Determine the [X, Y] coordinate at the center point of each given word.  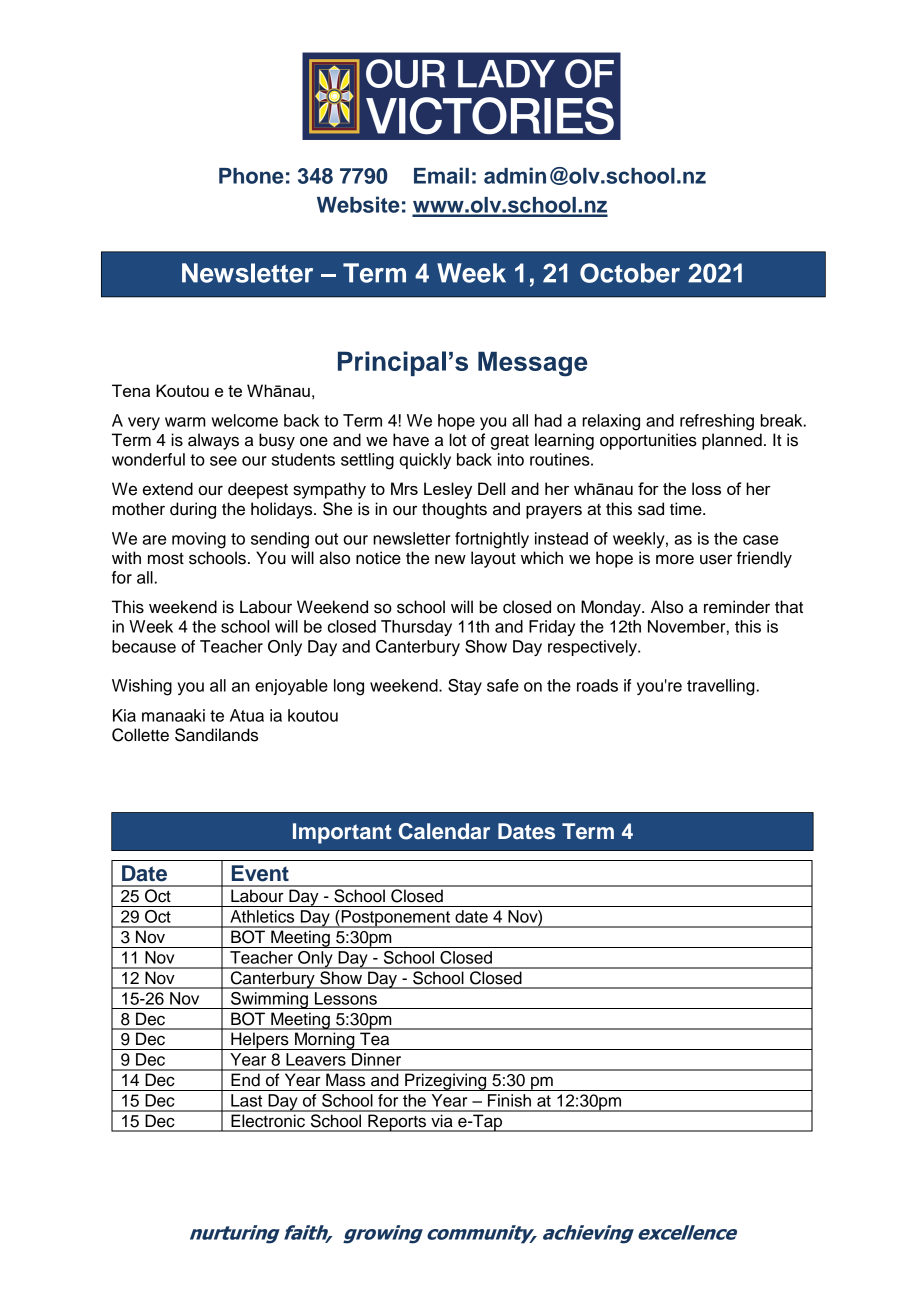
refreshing [717, 422]
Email [441, 175]
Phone [251, 176]
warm [185, 422]
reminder [737, 607]
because [144, 646]
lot [457, 440]
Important [342, 833]
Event [260, 873]
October [630, 273]
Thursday [416, 628]
